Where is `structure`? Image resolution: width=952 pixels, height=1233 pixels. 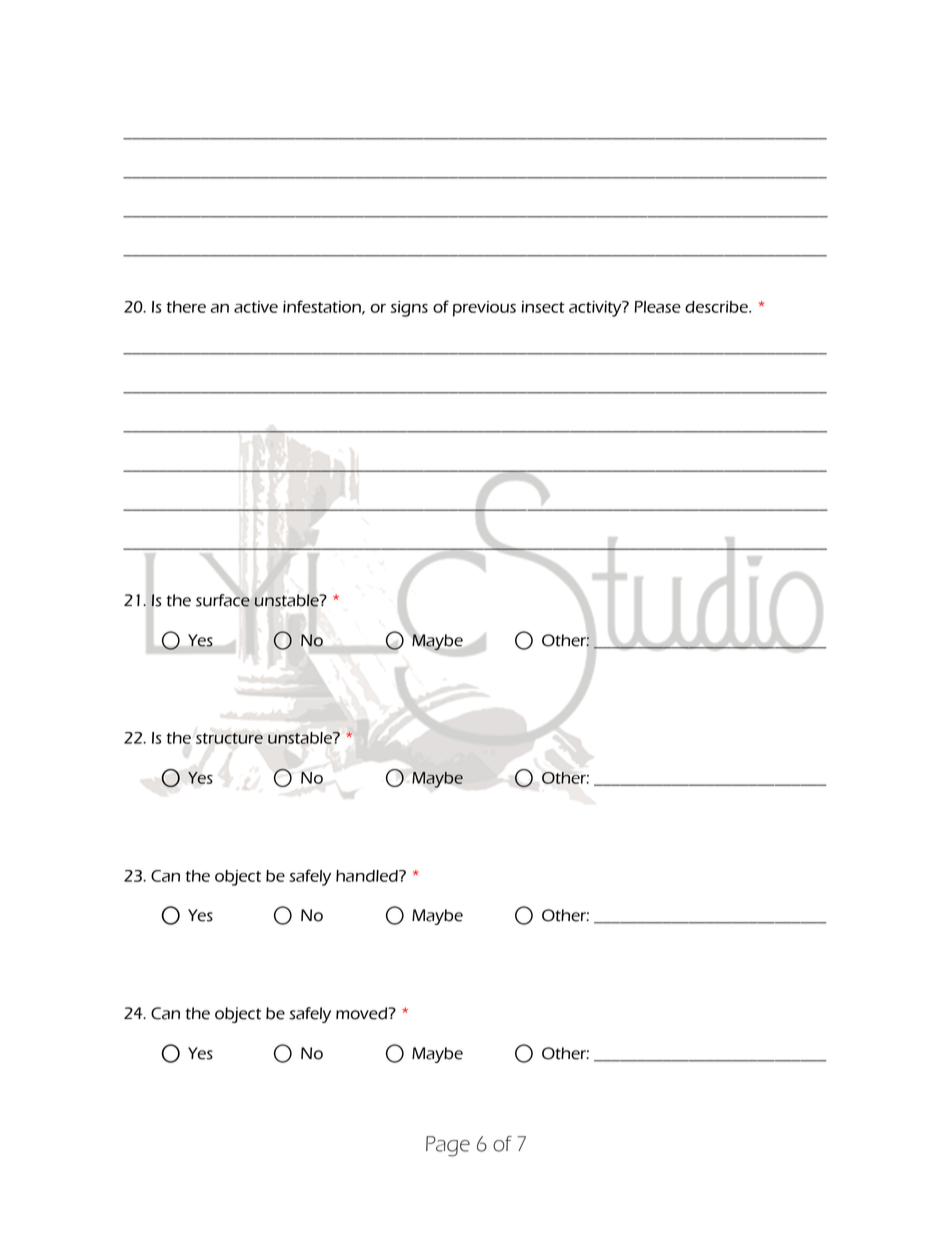 structure is located at coordinates (229, 738).
